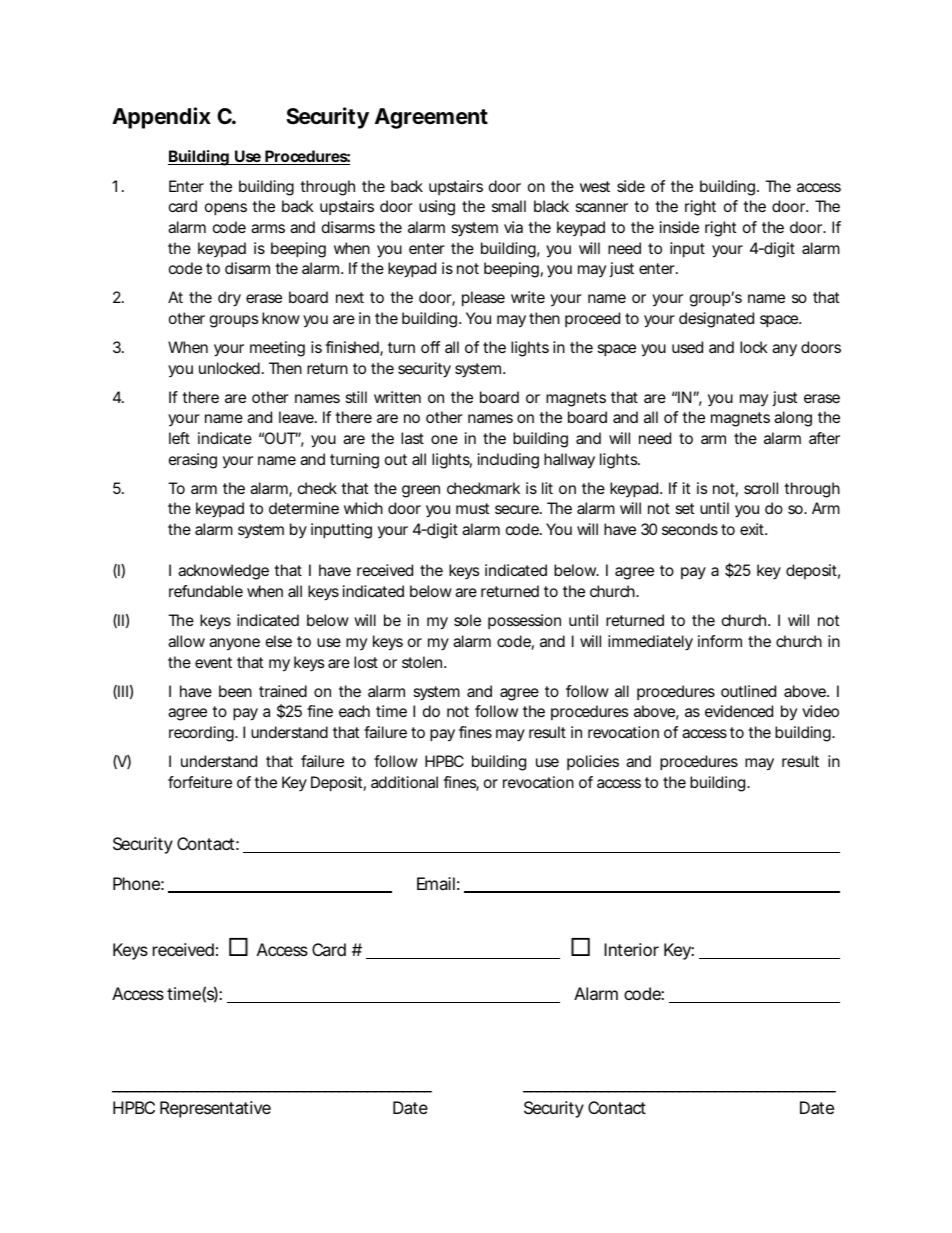  I want to click on Email, so click(436, 883).
